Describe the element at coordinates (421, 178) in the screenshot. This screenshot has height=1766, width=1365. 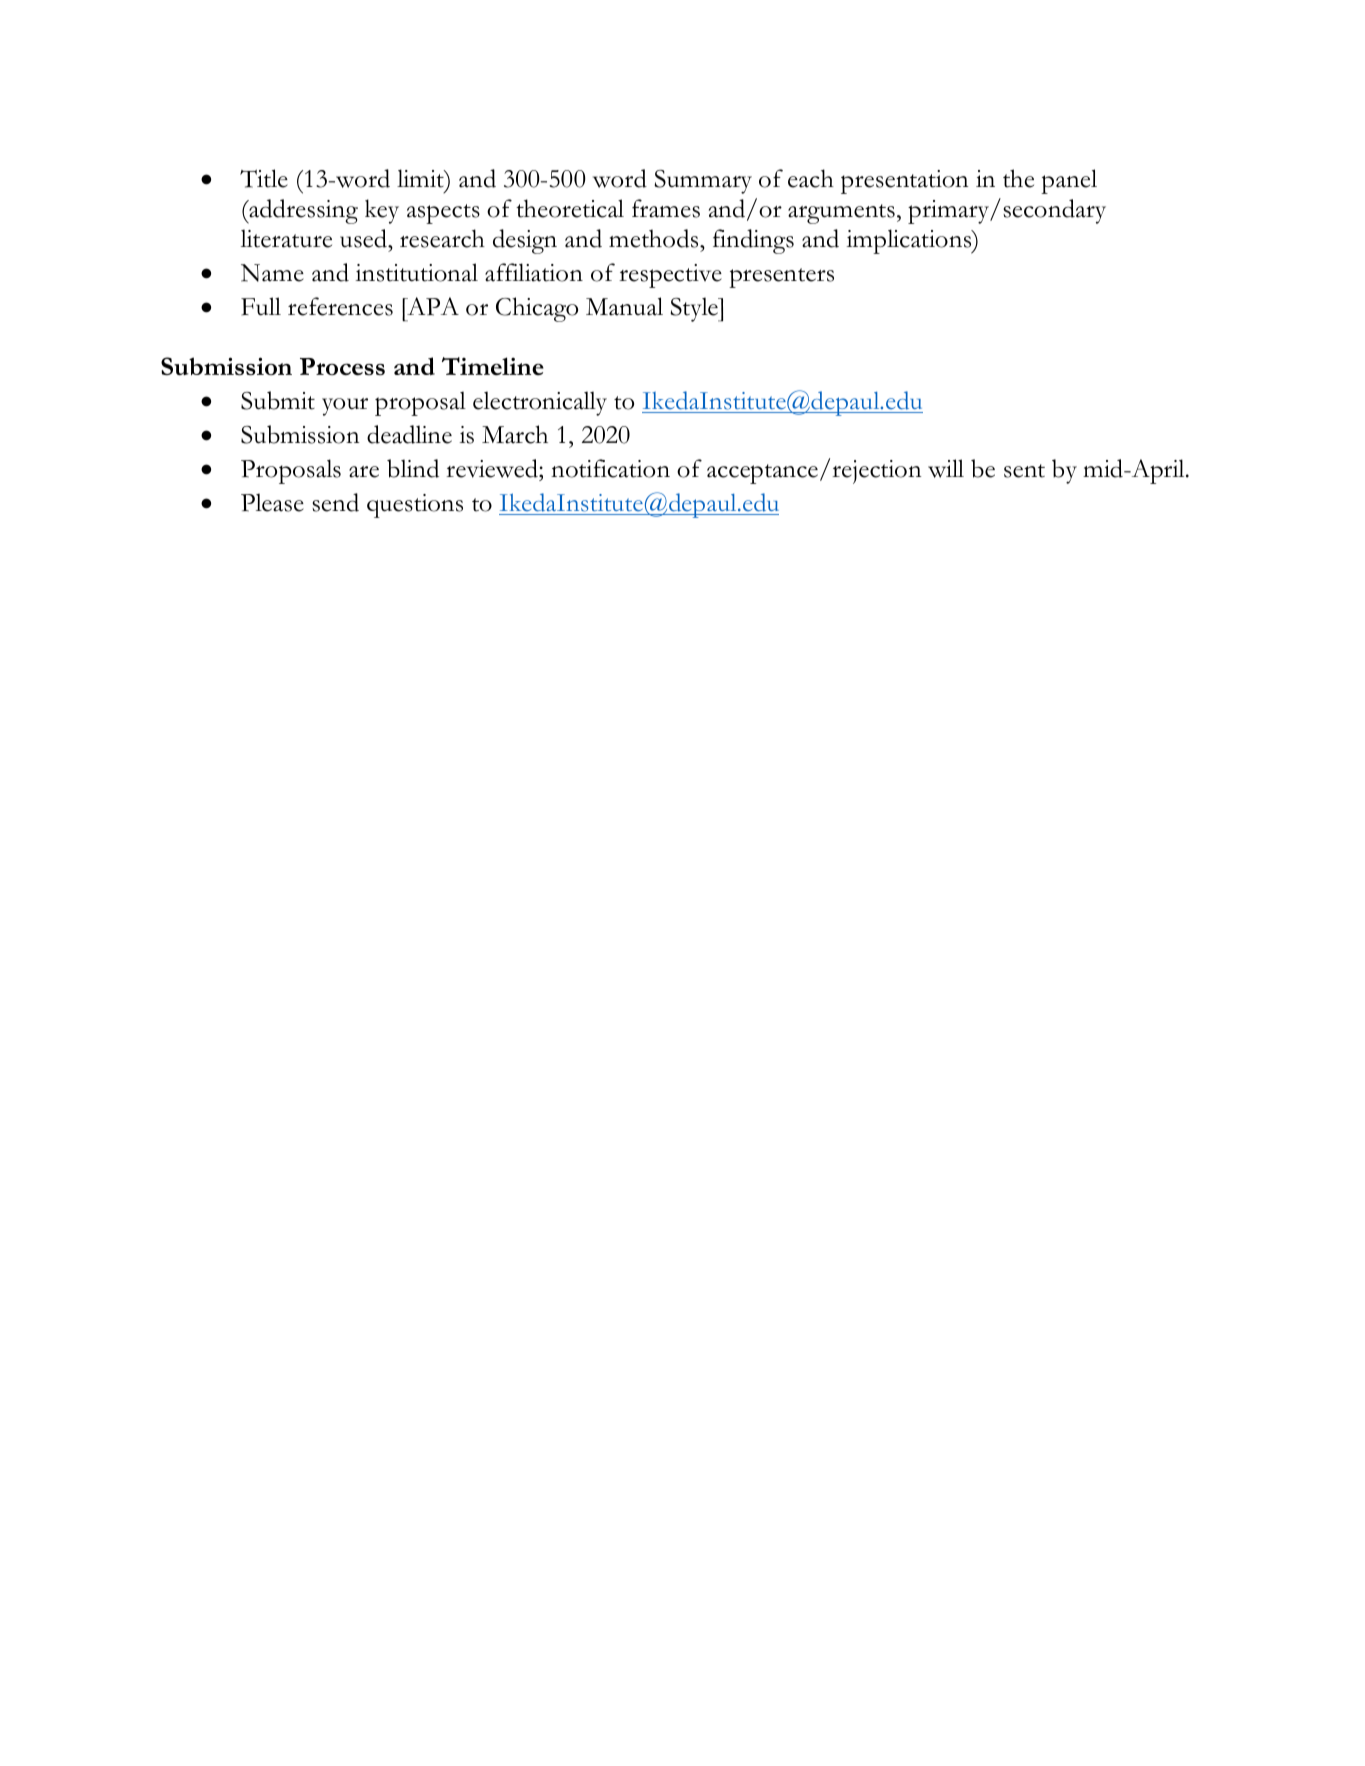
I see `limit` at that location.
